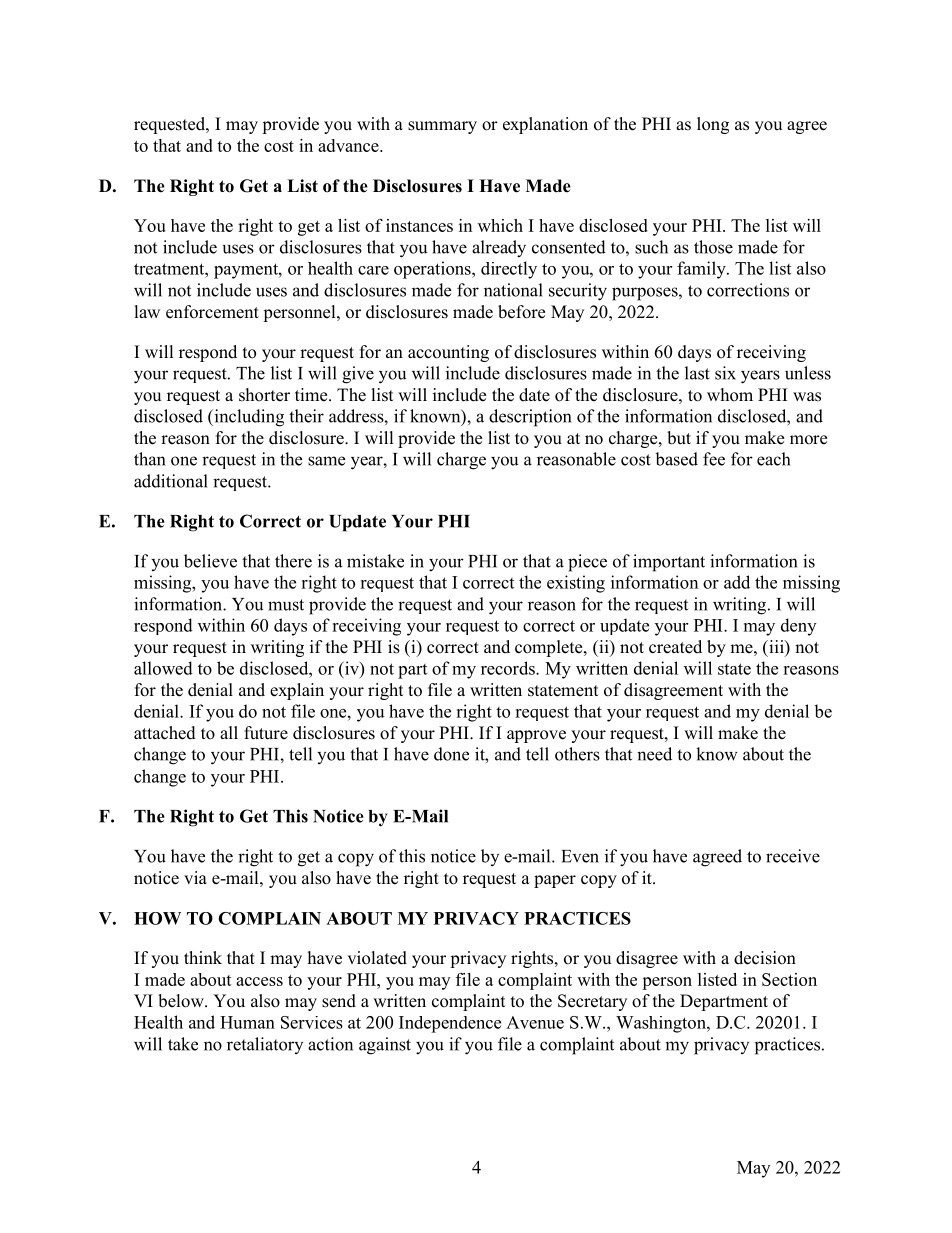  I want to click on fee, so click(714, 459).
